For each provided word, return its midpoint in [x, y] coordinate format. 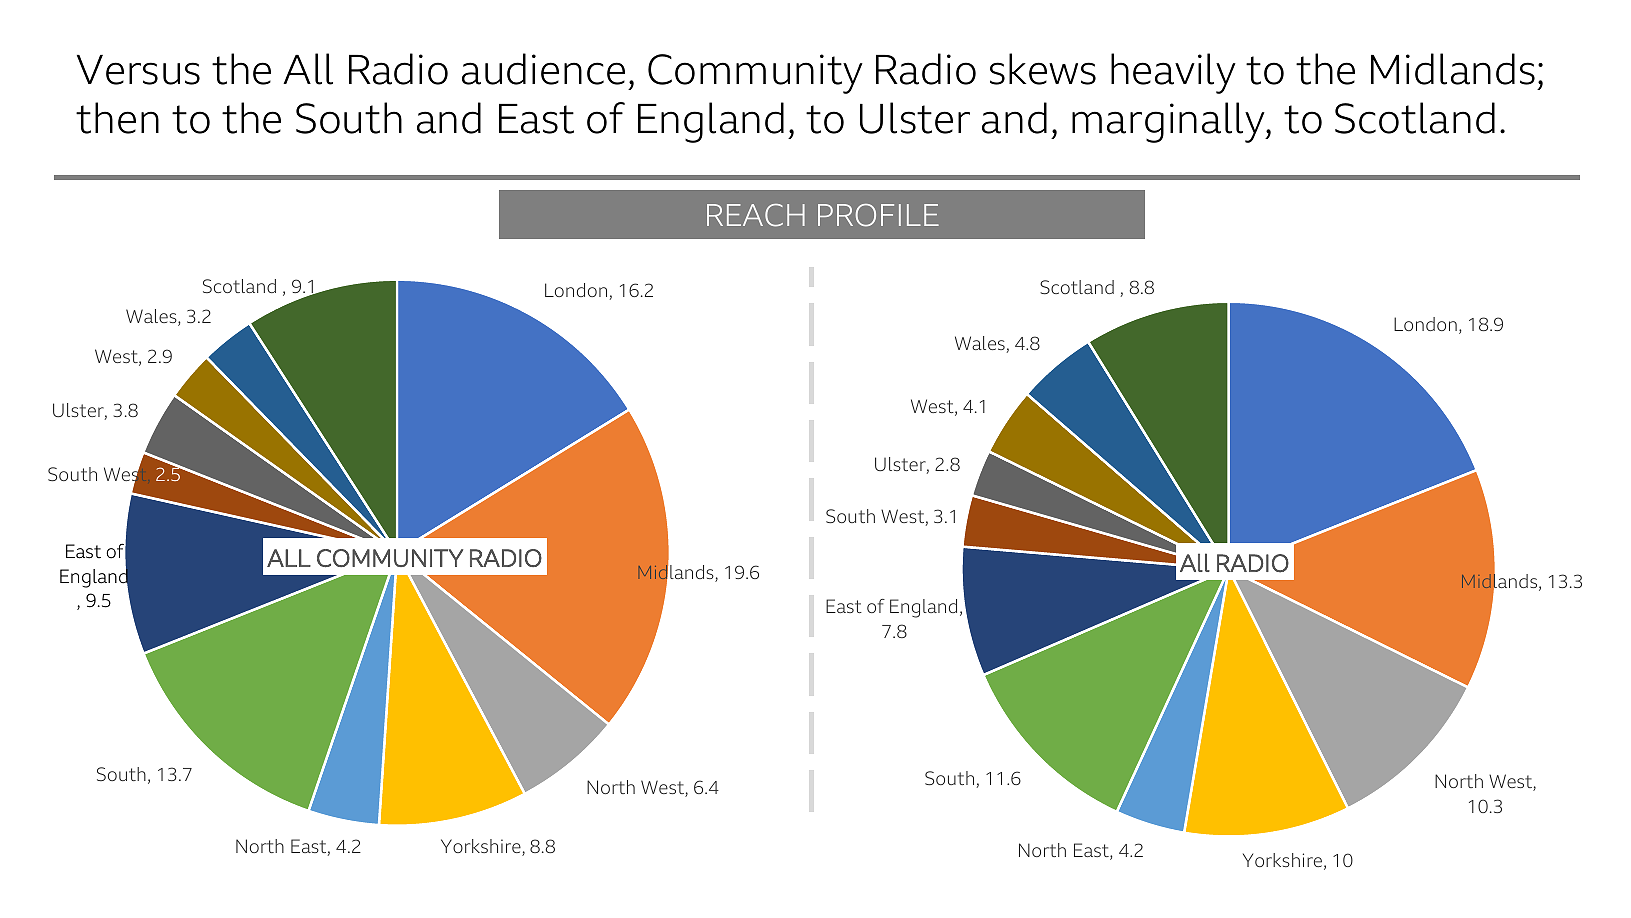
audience [543, 69]
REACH [756, 215]
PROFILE [878, 215]
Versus [138, 70]
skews [1043, 69]
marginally [1169, 122]
